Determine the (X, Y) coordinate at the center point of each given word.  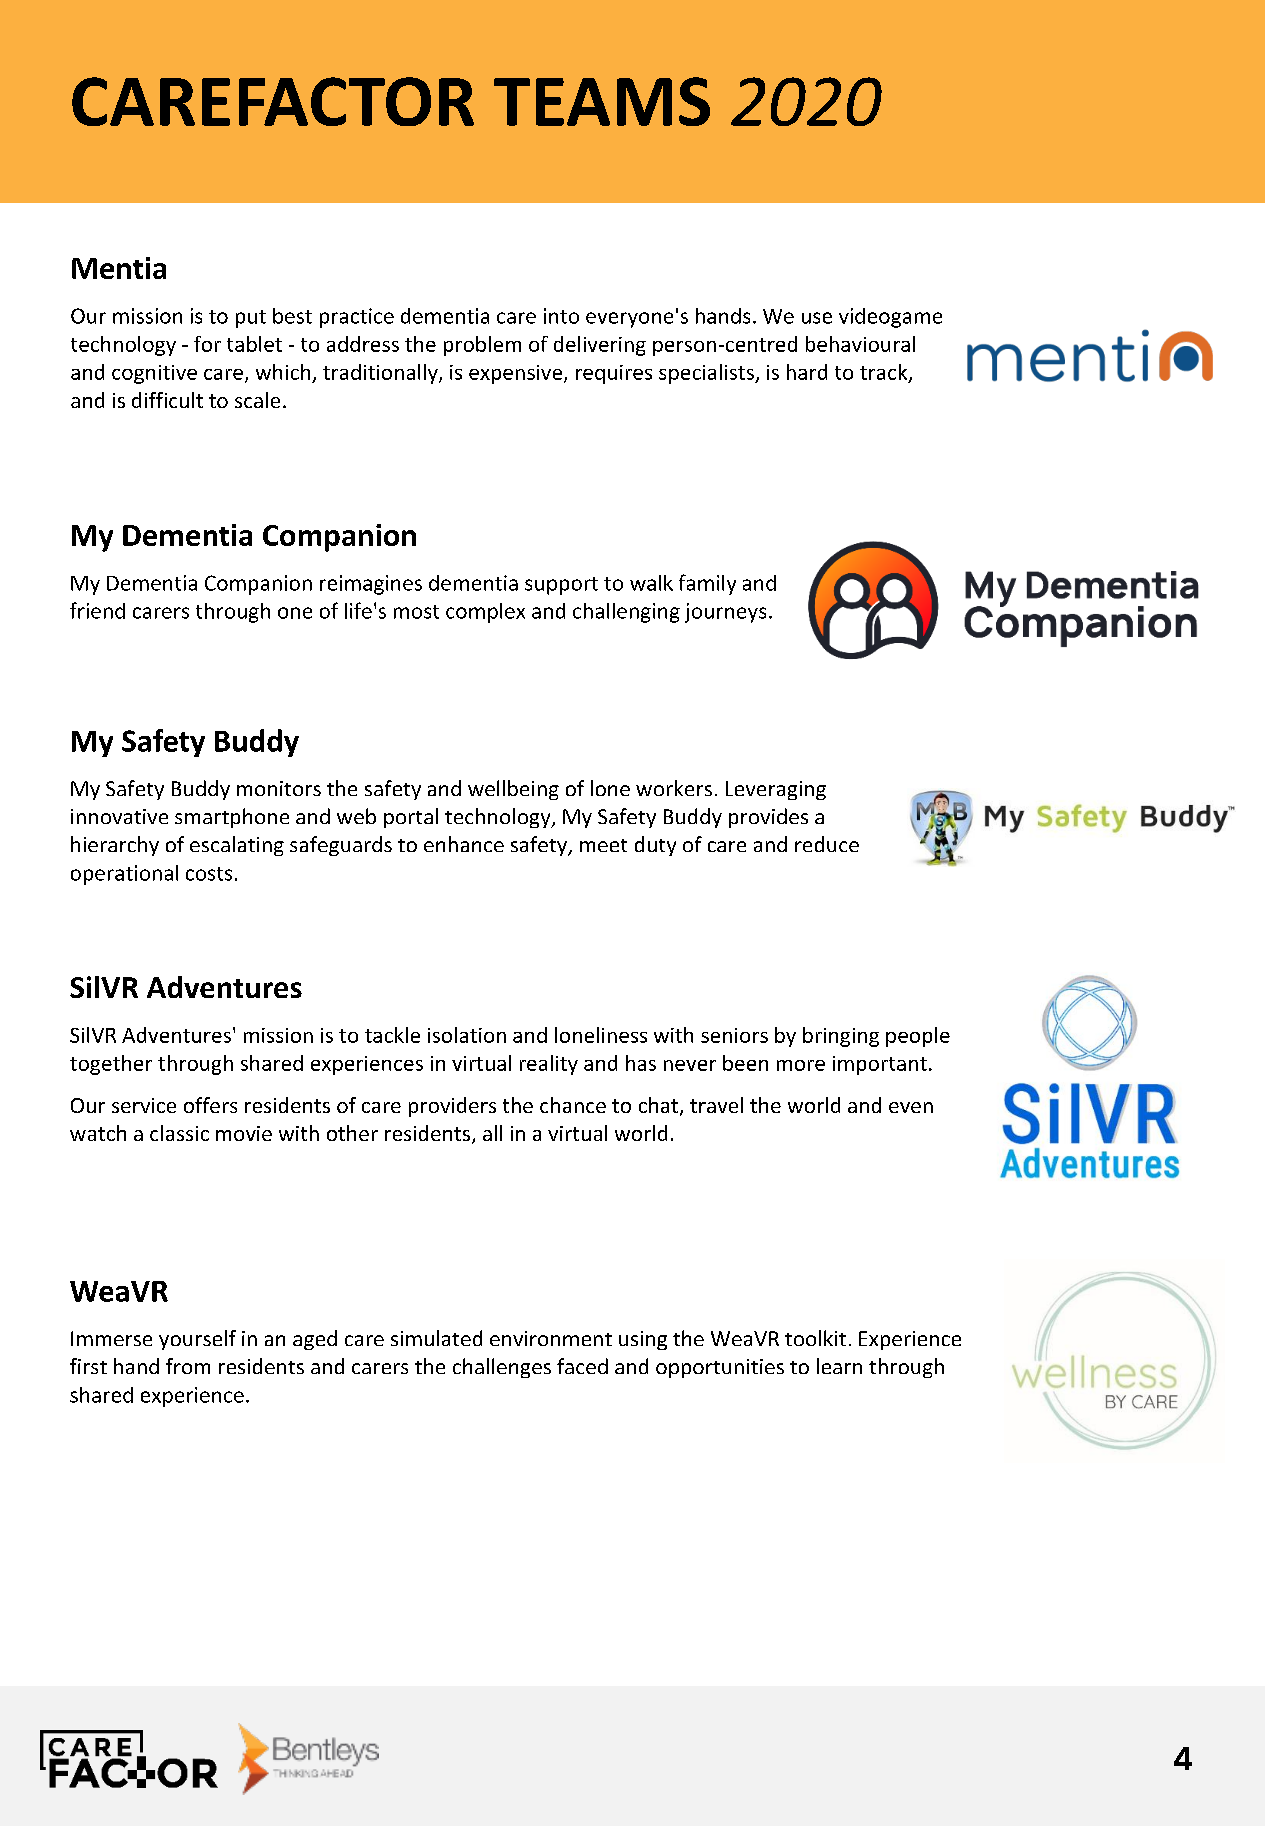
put (251, 319)
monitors (279, 788)
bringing (841, 1037)
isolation (467, 1035)
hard (807, 372)
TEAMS (602, 101)
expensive (517, 374)
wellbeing (513, 790)
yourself (197, 1340)
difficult (167, 400)
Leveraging (776, 790)
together (111, 1065)
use (817, 318)
